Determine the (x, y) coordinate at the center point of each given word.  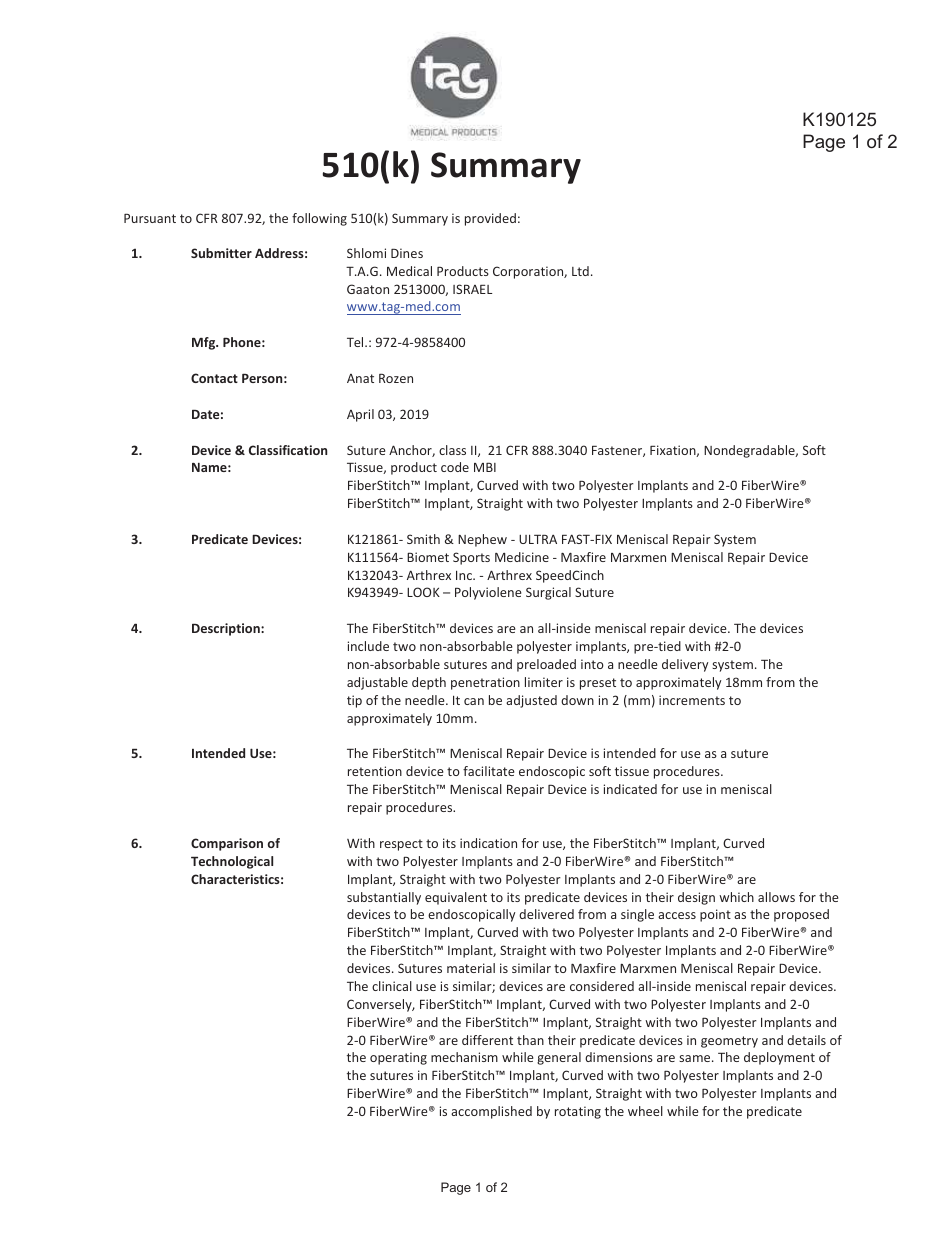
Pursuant (150, 218)
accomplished (491, 1112)
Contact (214, 378)
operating (398, 1058)
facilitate (489, 771)
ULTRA (538, 539)
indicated (630, 789)
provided (490, 219)
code (455, 467)
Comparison (227, 844)
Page (824, 143)
